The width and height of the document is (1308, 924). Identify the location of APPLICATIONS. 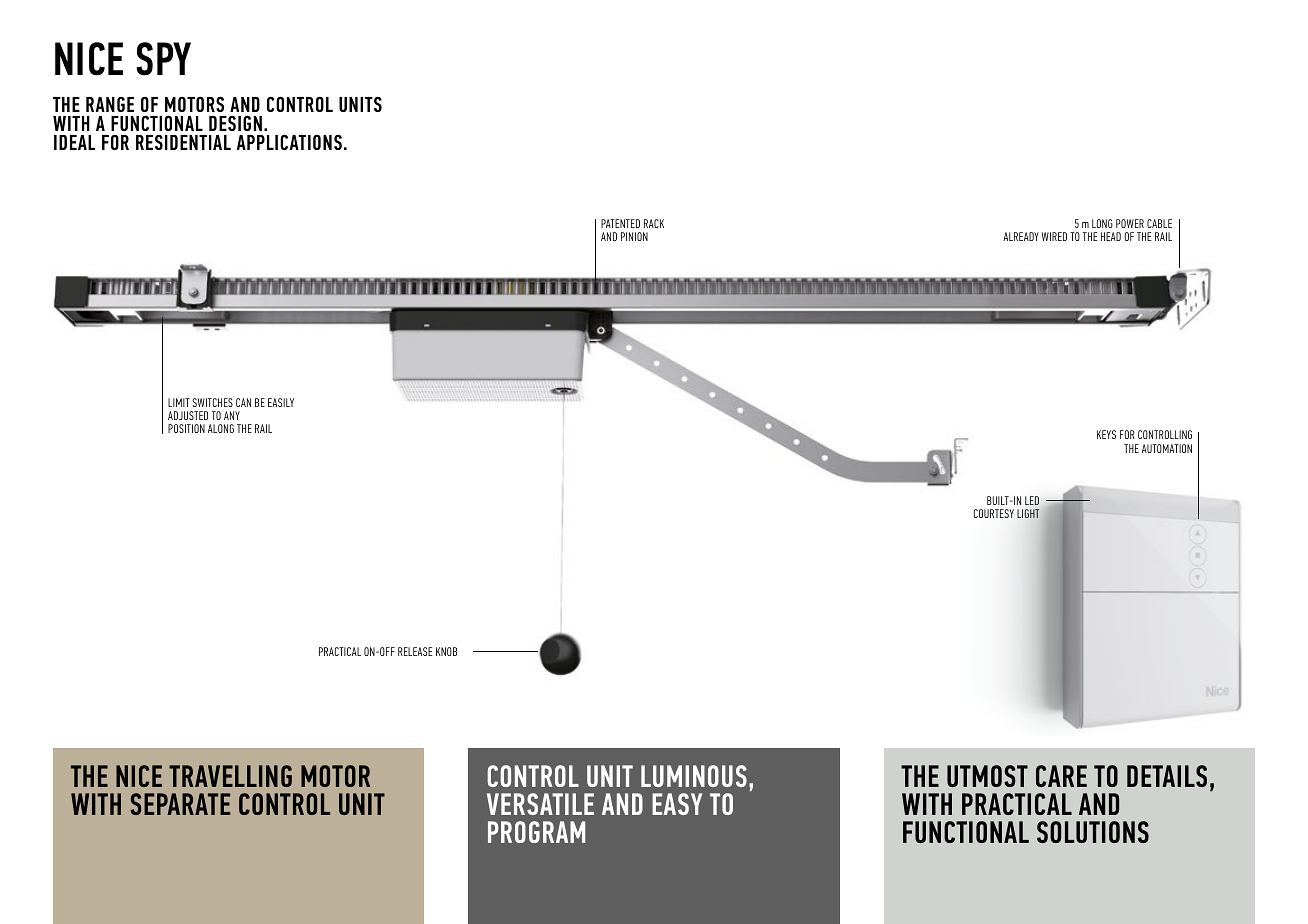
(289, 142).
